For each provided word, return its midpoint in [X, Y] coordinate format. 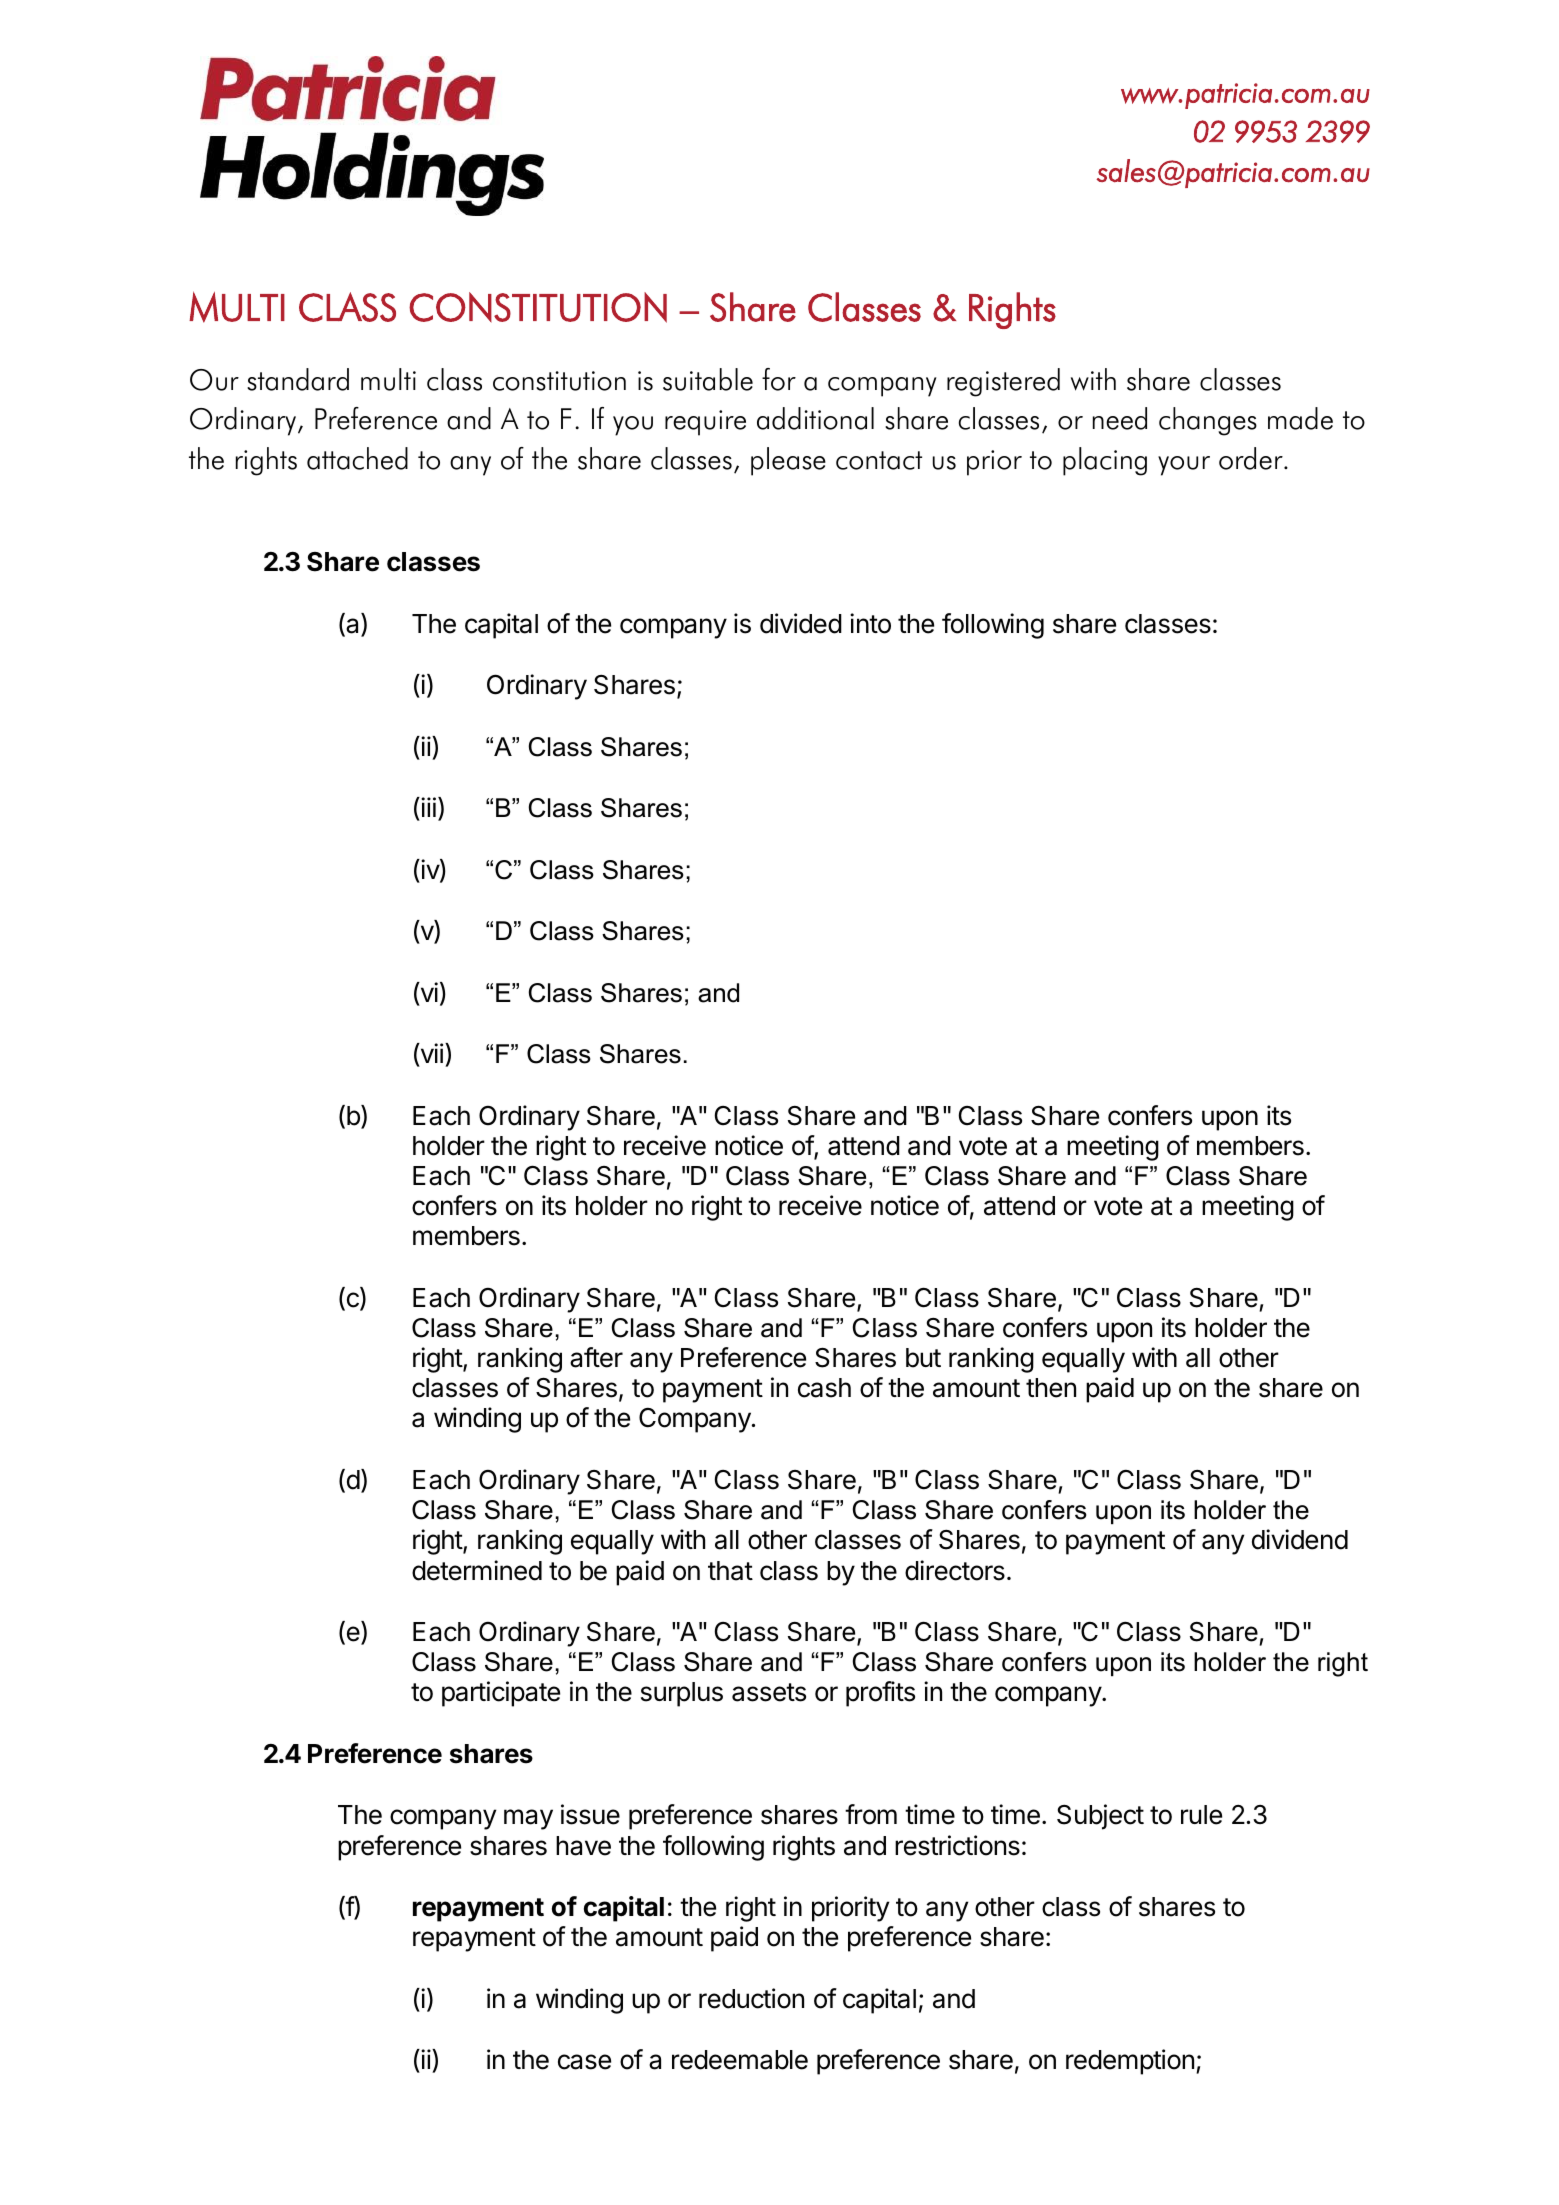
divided [801, 623]
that [730, 1571]
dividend [1300, 1539]
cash [824, 1388]
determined [477, 1570]
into [870, 623]
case [584, 2062]
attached [357, 458]
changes [1208, 421]
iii [427, 807]
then [1051, 1388]
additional [815, 418]
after [596, 1357]
